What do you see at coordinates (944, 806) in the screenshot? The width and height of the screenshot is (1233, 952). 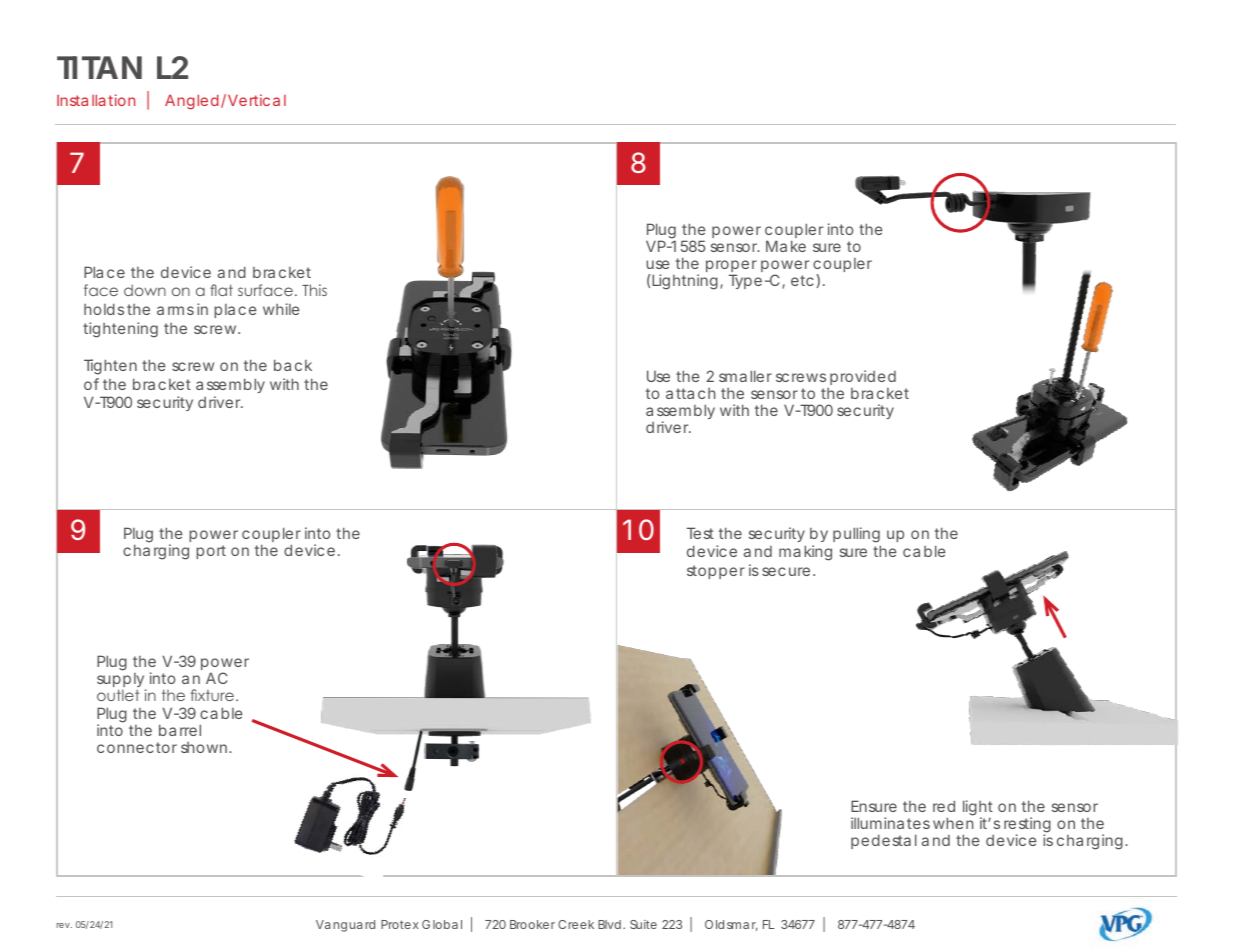 I see `red` at bounding box center [944, 806].
